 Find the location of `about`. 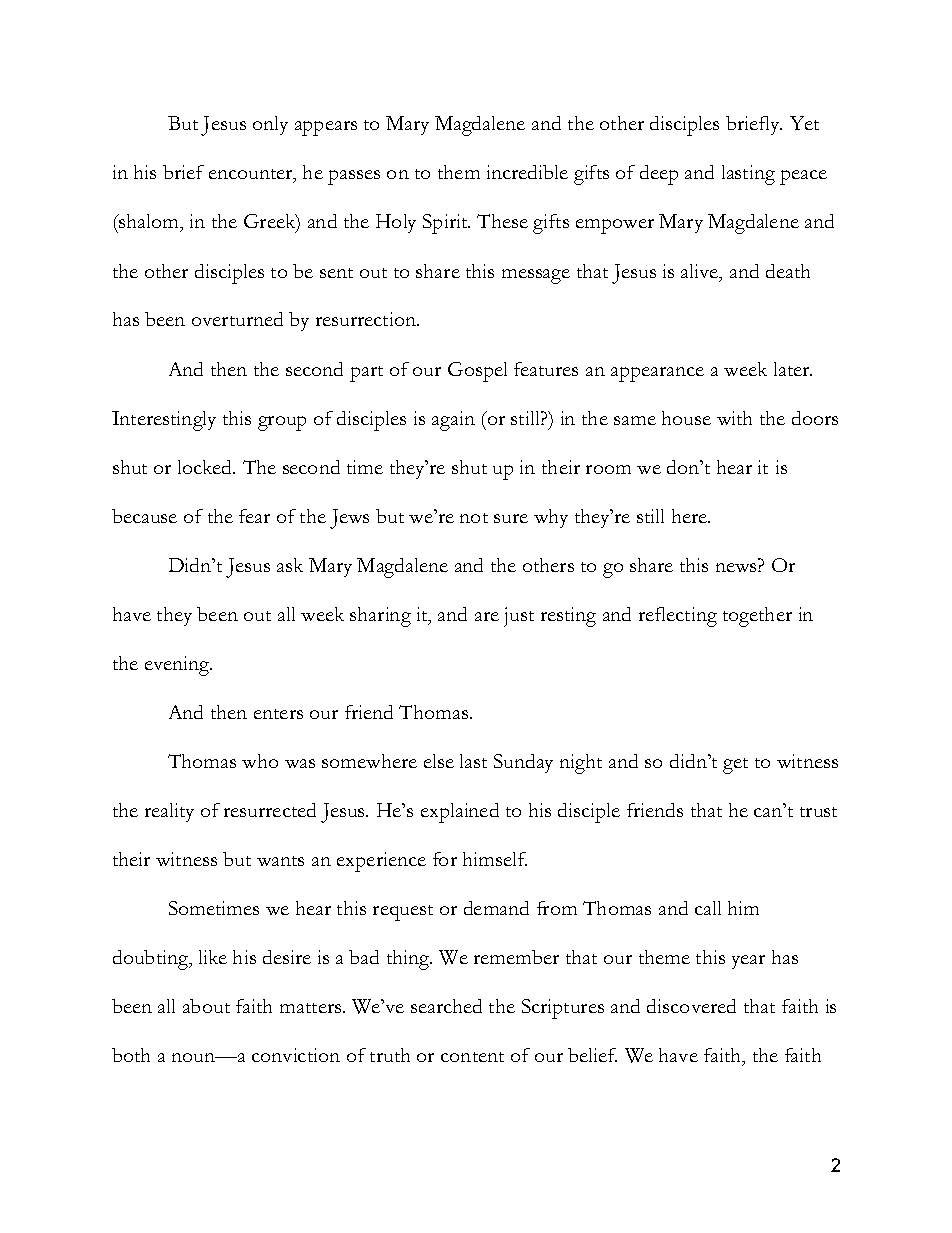

about is located at coordinates (206, 1006).
